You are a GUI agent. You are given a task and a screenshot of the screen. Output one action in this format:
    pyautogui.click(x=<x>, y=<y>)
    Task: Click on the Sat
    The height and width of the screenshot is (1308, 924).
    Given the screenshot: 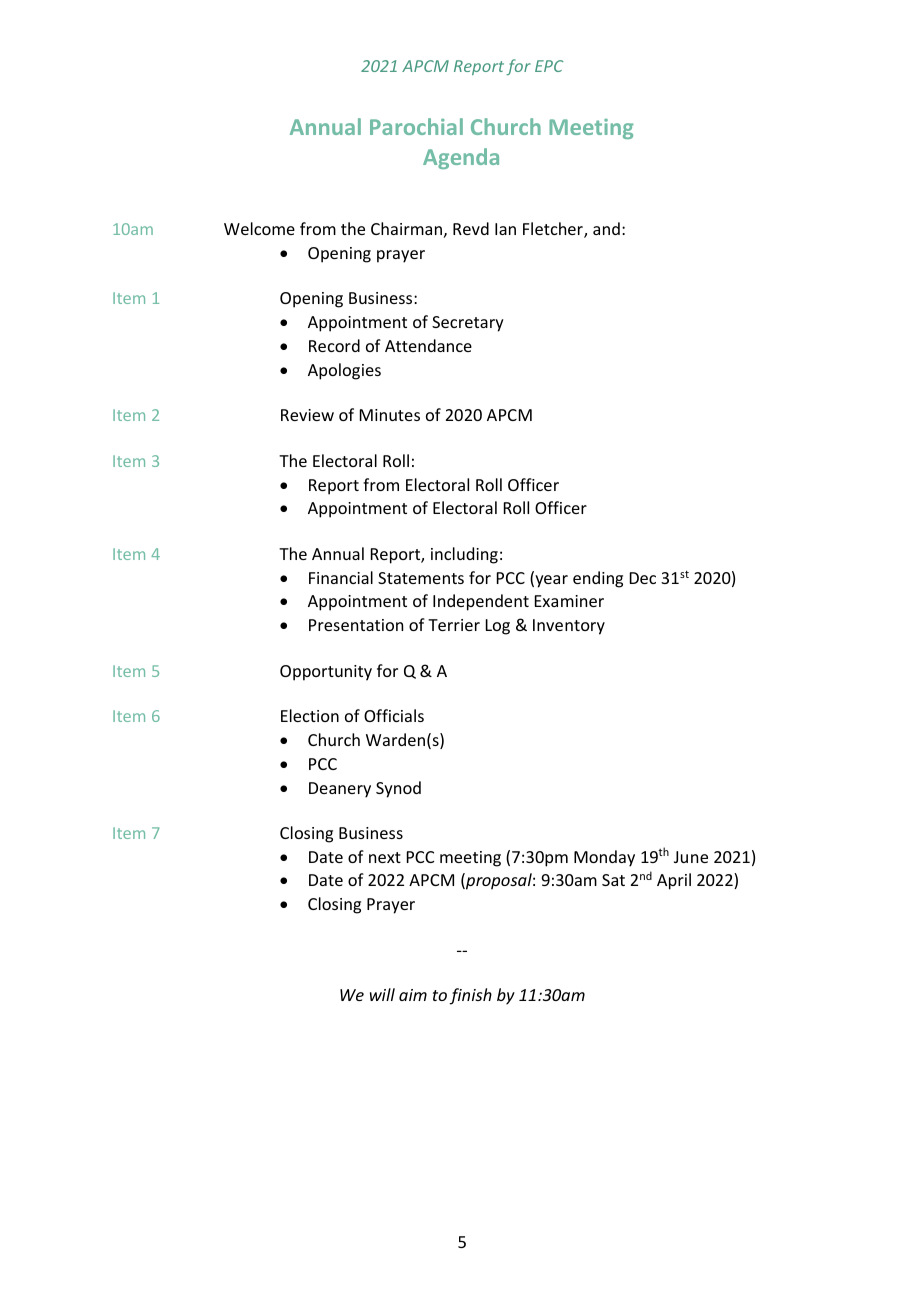 What is the action you would take?
    pyautogui.click(x=613, y=880)
